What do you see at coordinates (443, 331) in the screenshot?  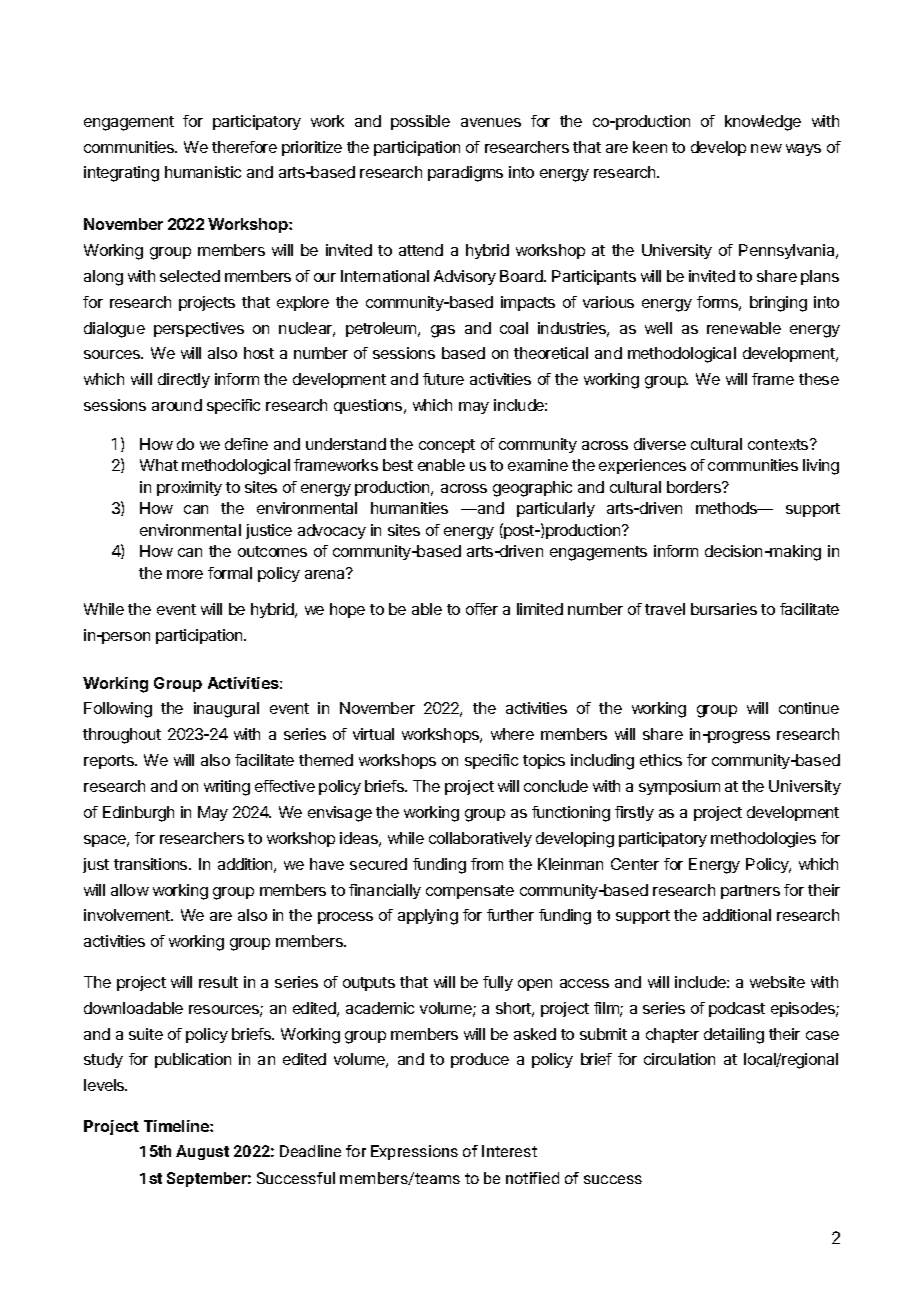 I see `gas` at bounding box center [443, 331].
